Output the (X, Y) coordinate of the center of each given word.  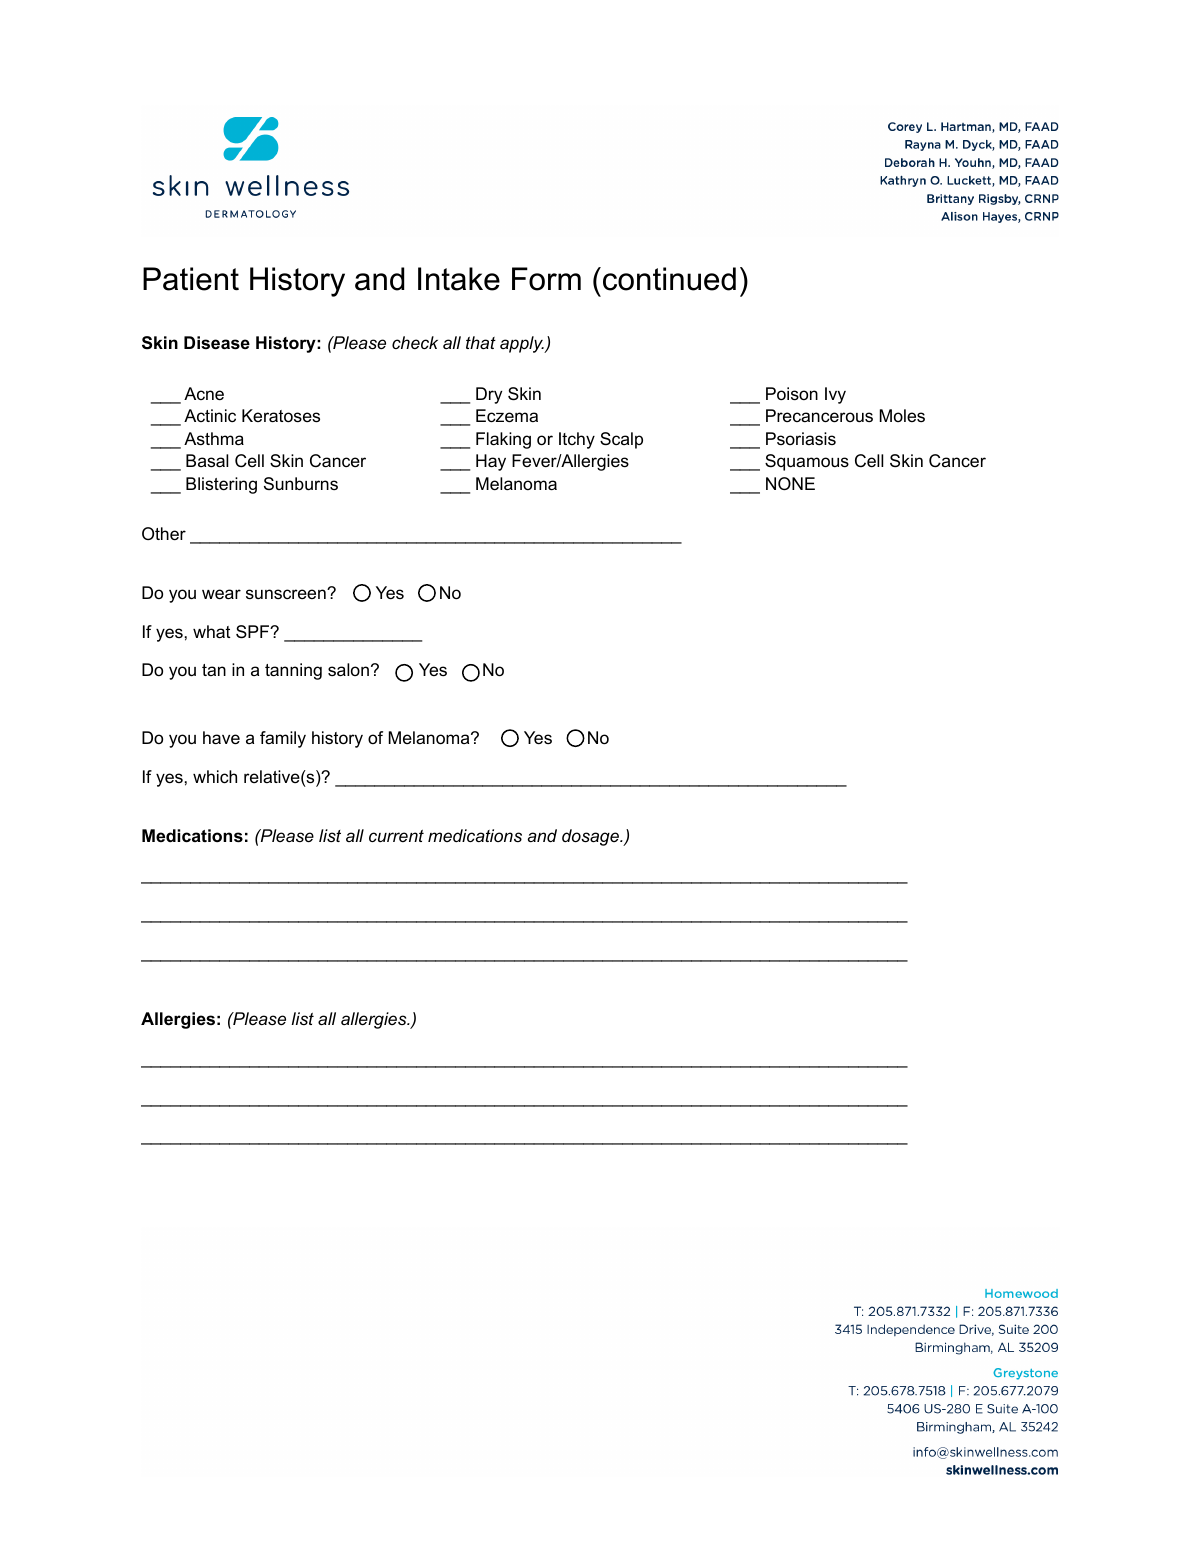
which (215, 777)
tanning (293, 671)
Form (546, 279)
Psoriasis (801, 438)
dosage (591, 837)
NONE (790, 483)
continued (669, 279)
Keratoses (281, 416)
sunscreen (287, 594)
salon (348, 669)
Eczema (507, 416)
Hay (491, 462)
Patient (191, 279)
